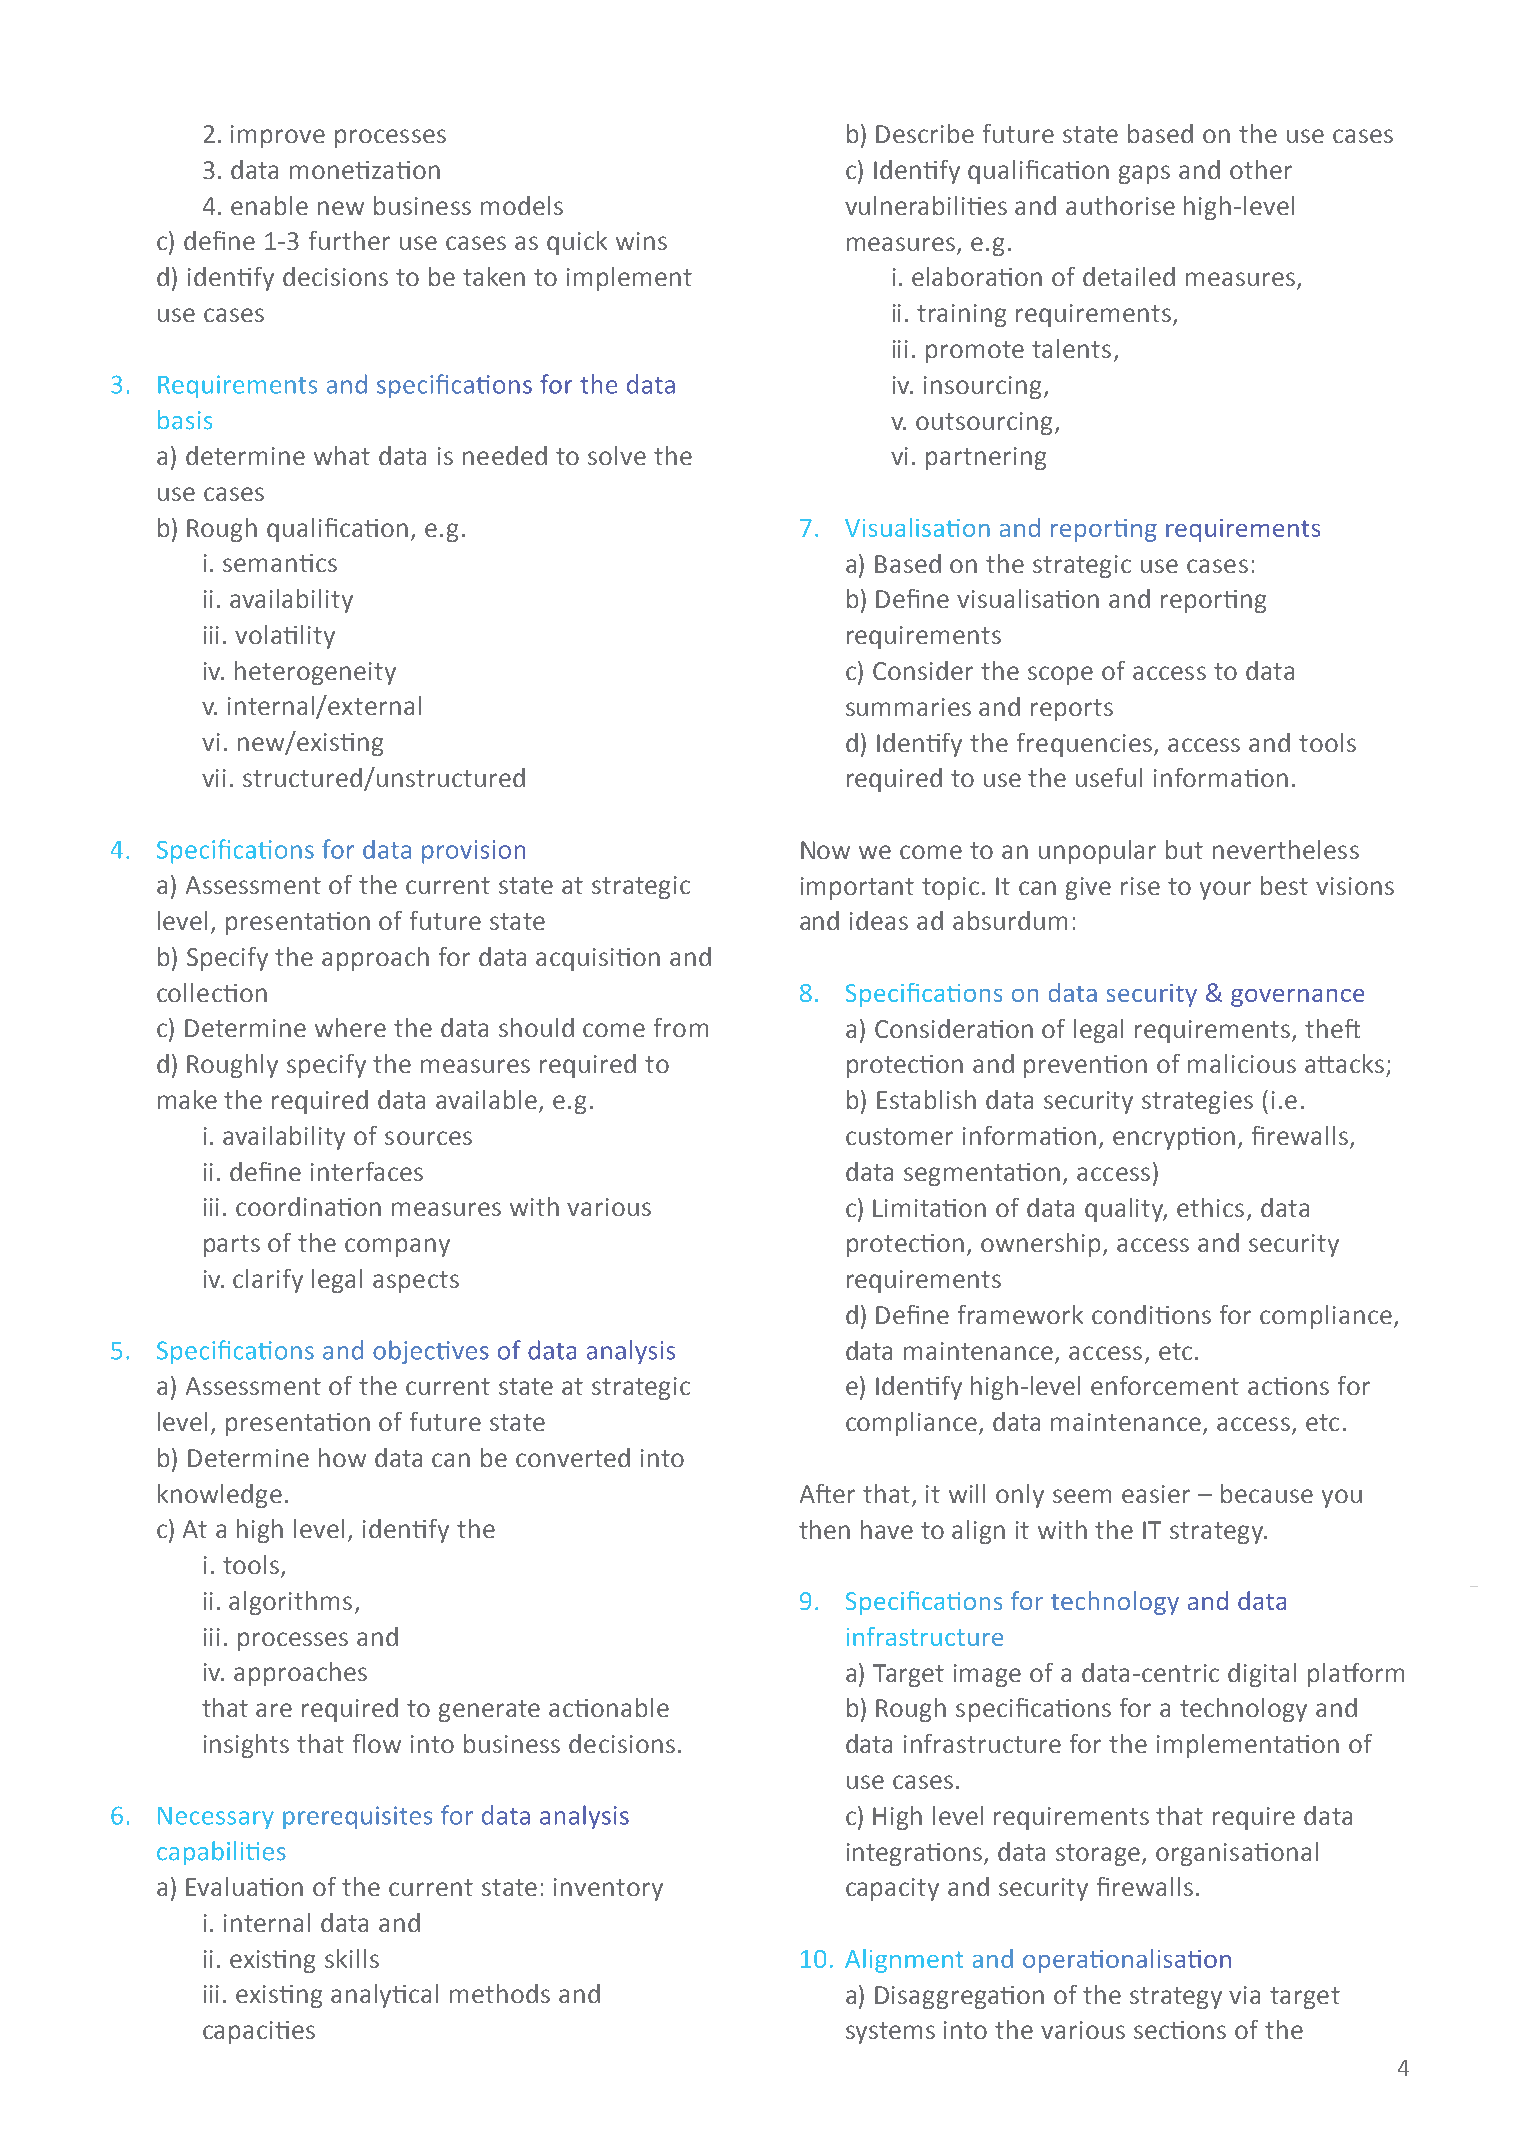  I want to click on After, so click(827, 1493).
